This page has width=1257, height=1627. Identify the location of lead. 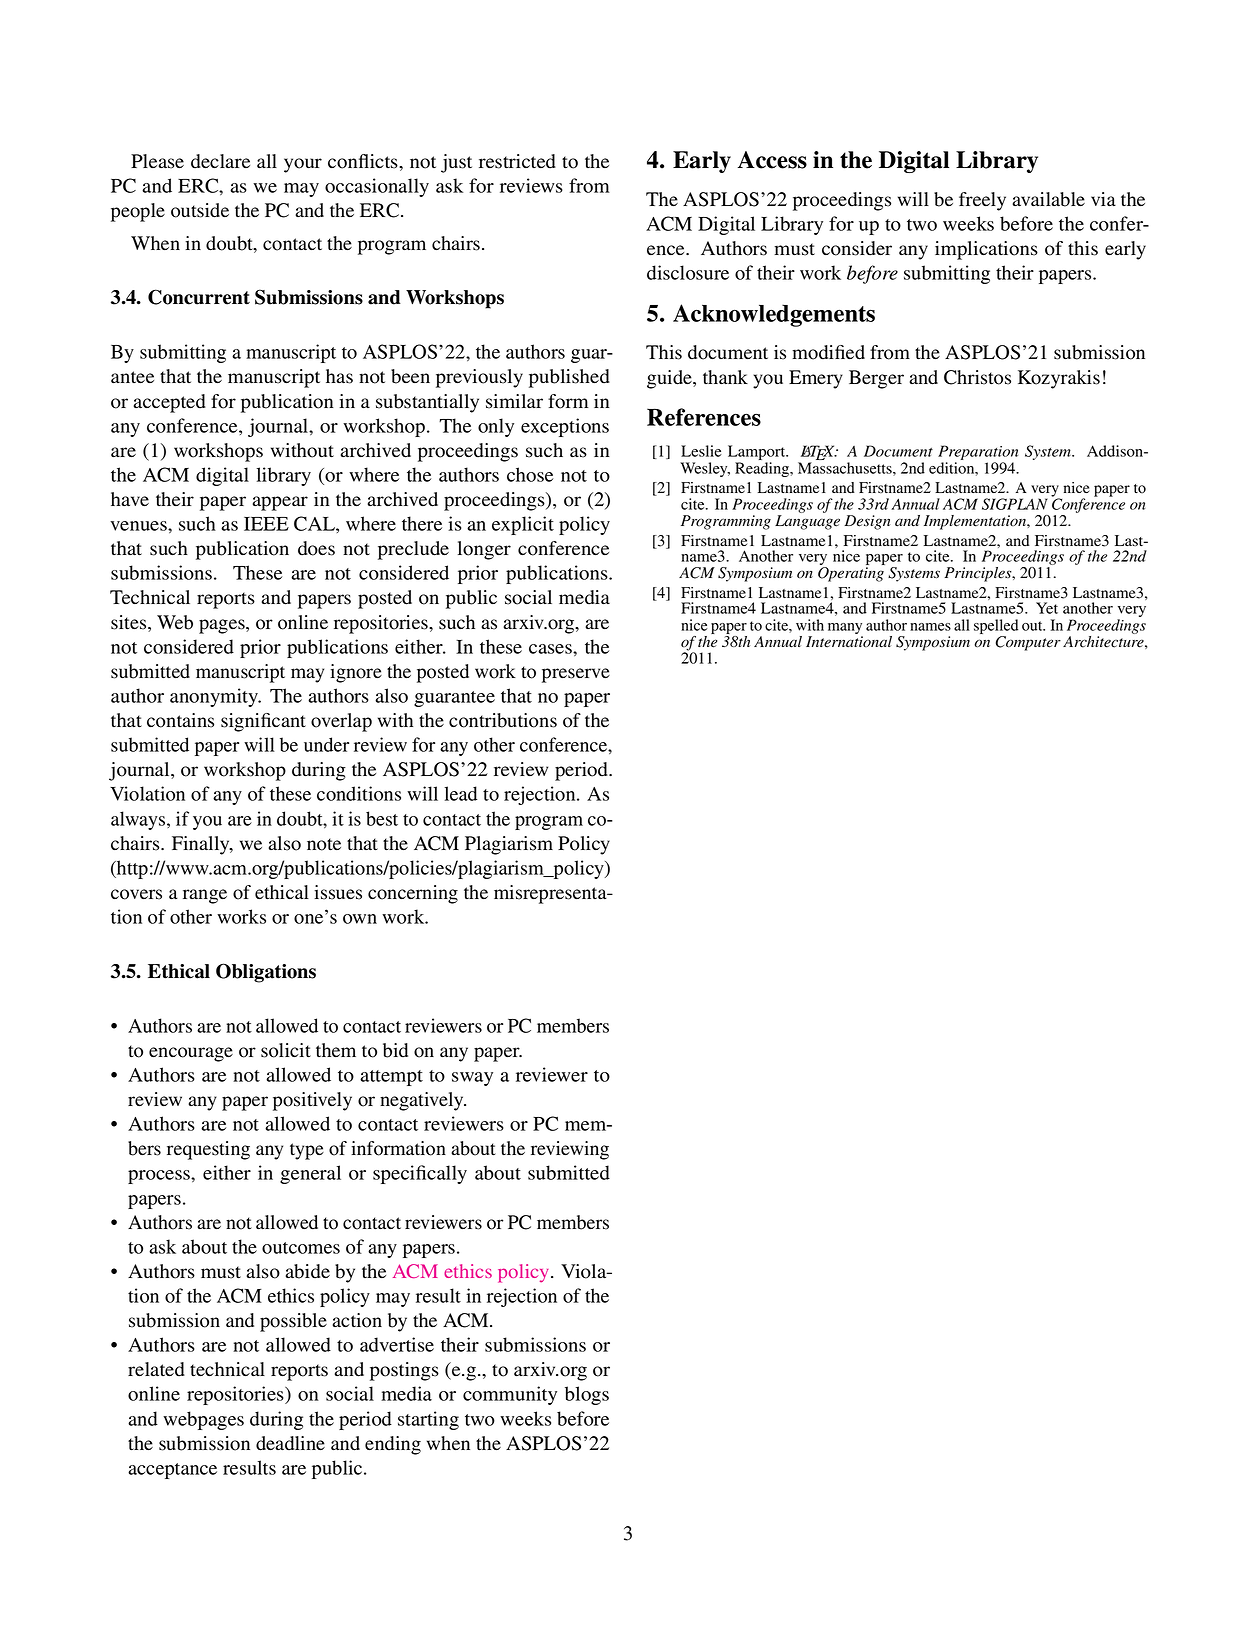
(461, 793).
